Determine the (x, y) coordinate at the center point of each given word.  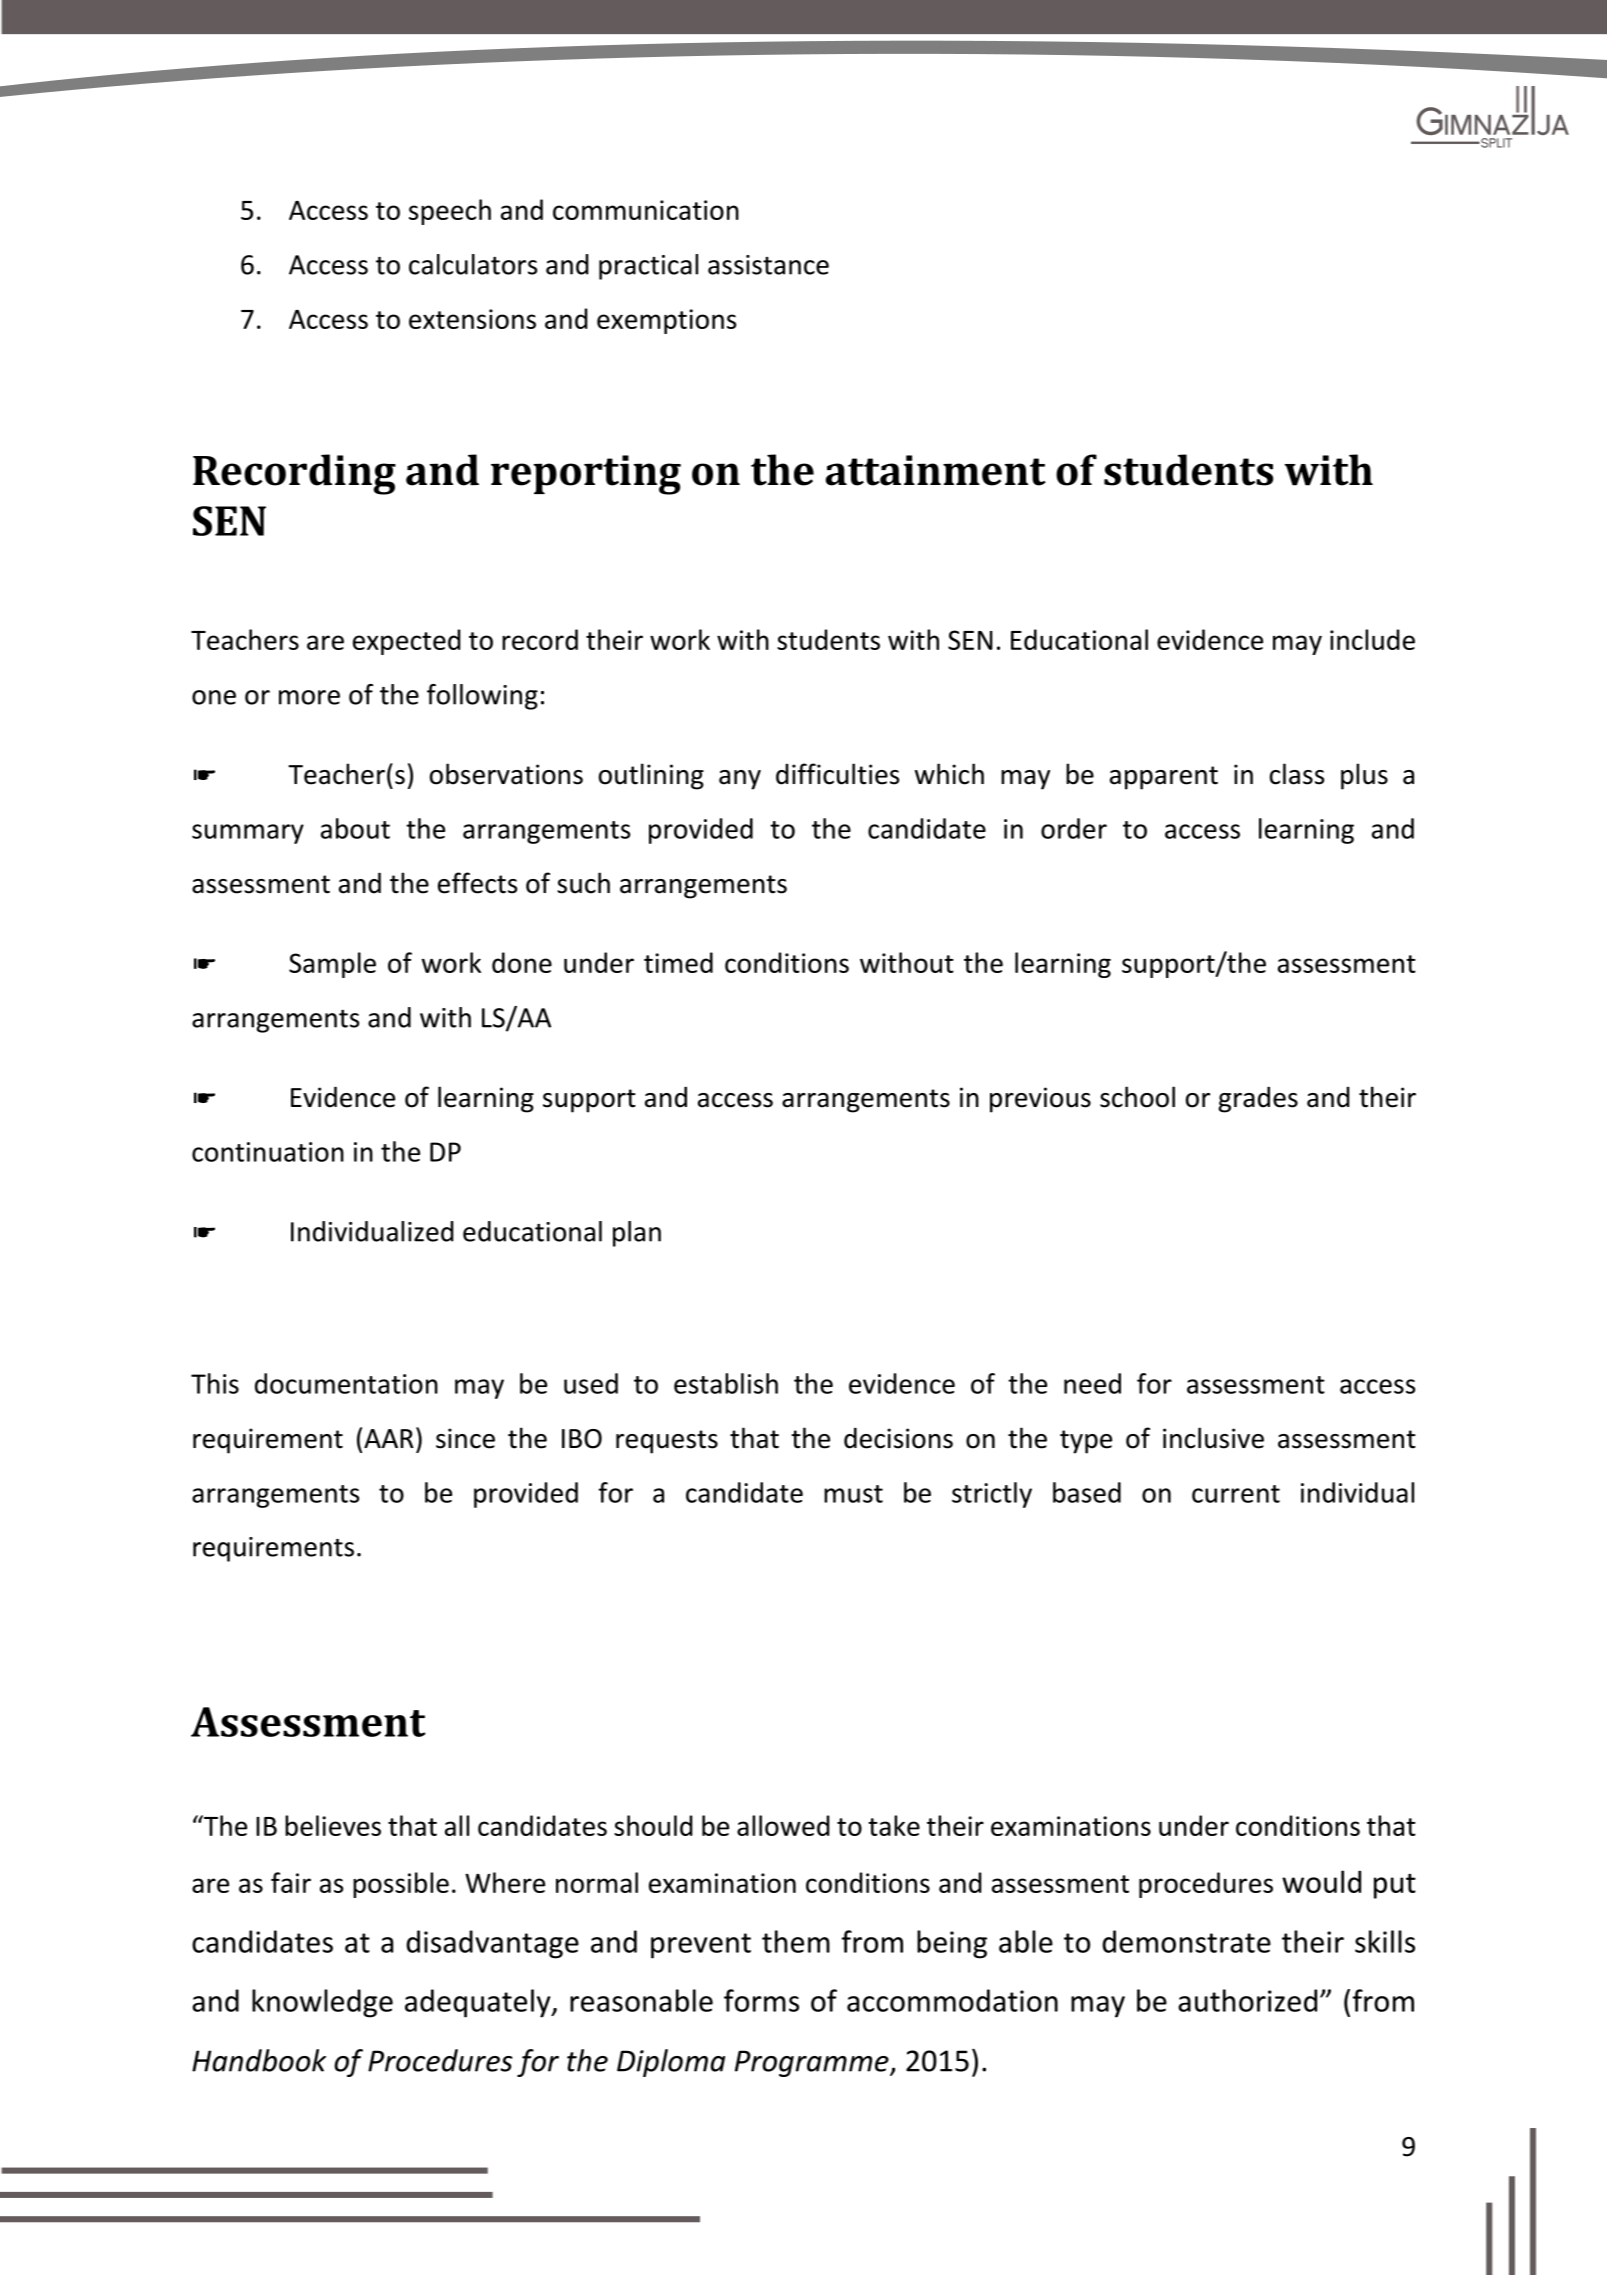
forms (761, 2000)
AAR (389, 1438)
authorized (1247, 2000)
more (309, 697)
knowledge (322, 2003)
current (1236, 1494)
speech (450, 212)
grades (1258, 1099)
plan (637, 1234)
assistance (768, 265)
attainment (936, 470)
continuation (268, 1152)
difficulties (837, 774)
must (853, 1494)
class (1297, 774)
